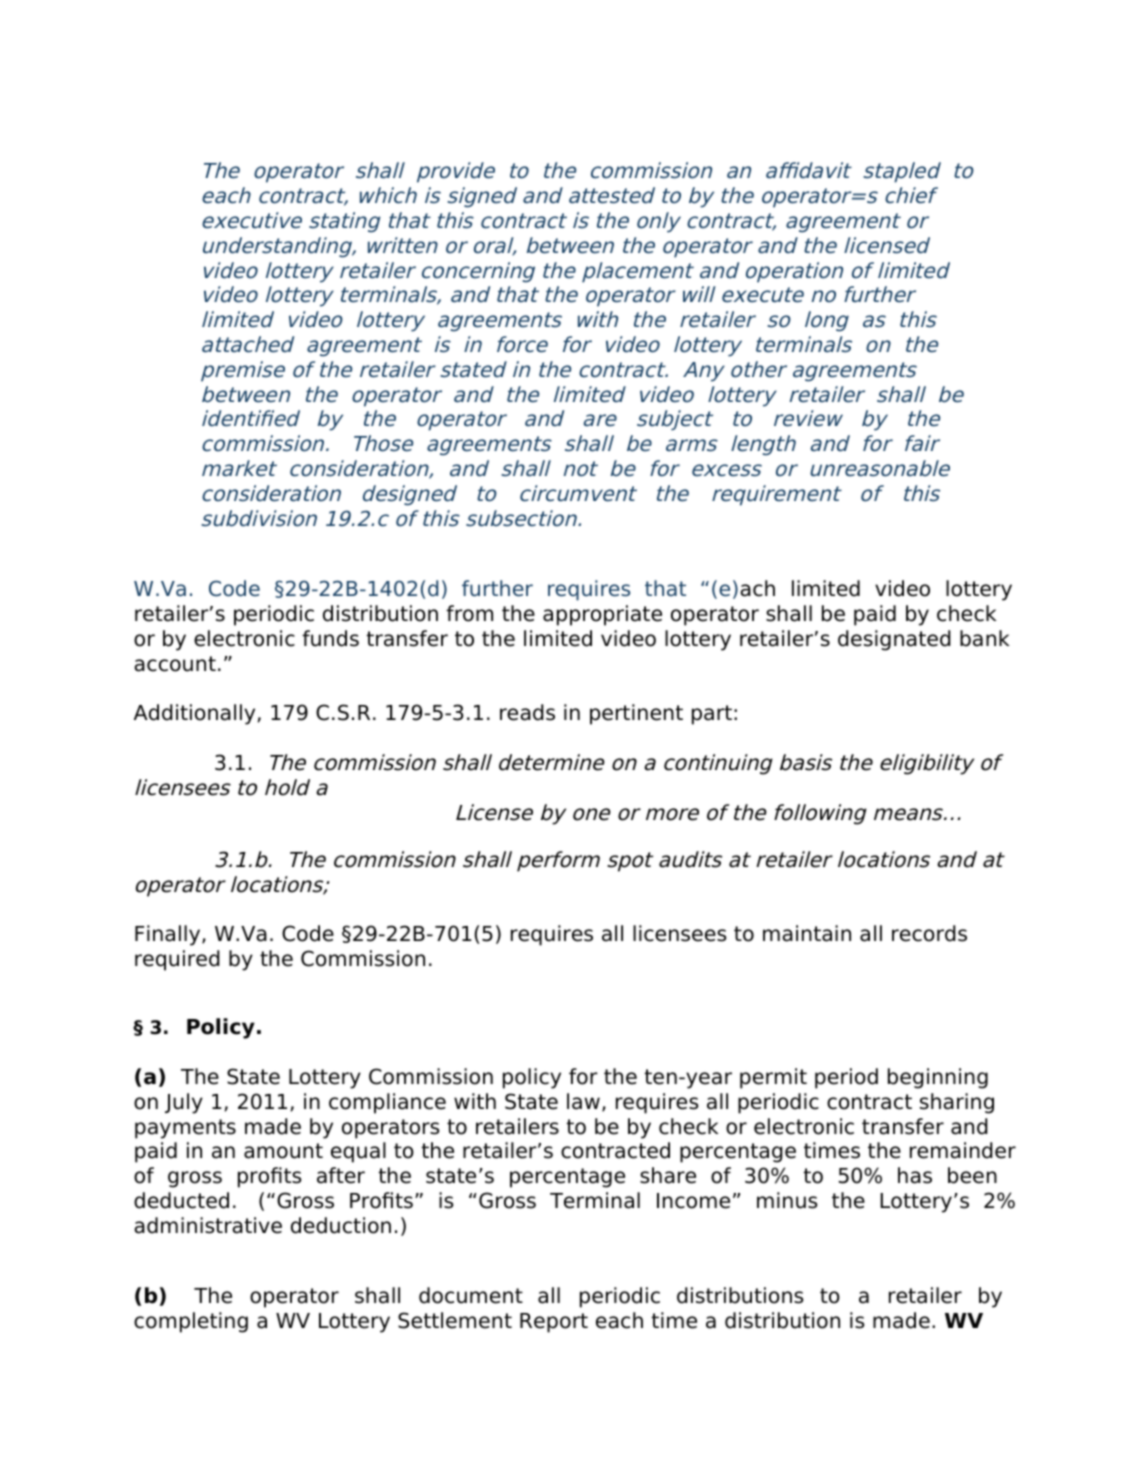  What do you see at coordinates (191, 1322) in the image?
I see `completing` at bounding box center [191, 1322].
